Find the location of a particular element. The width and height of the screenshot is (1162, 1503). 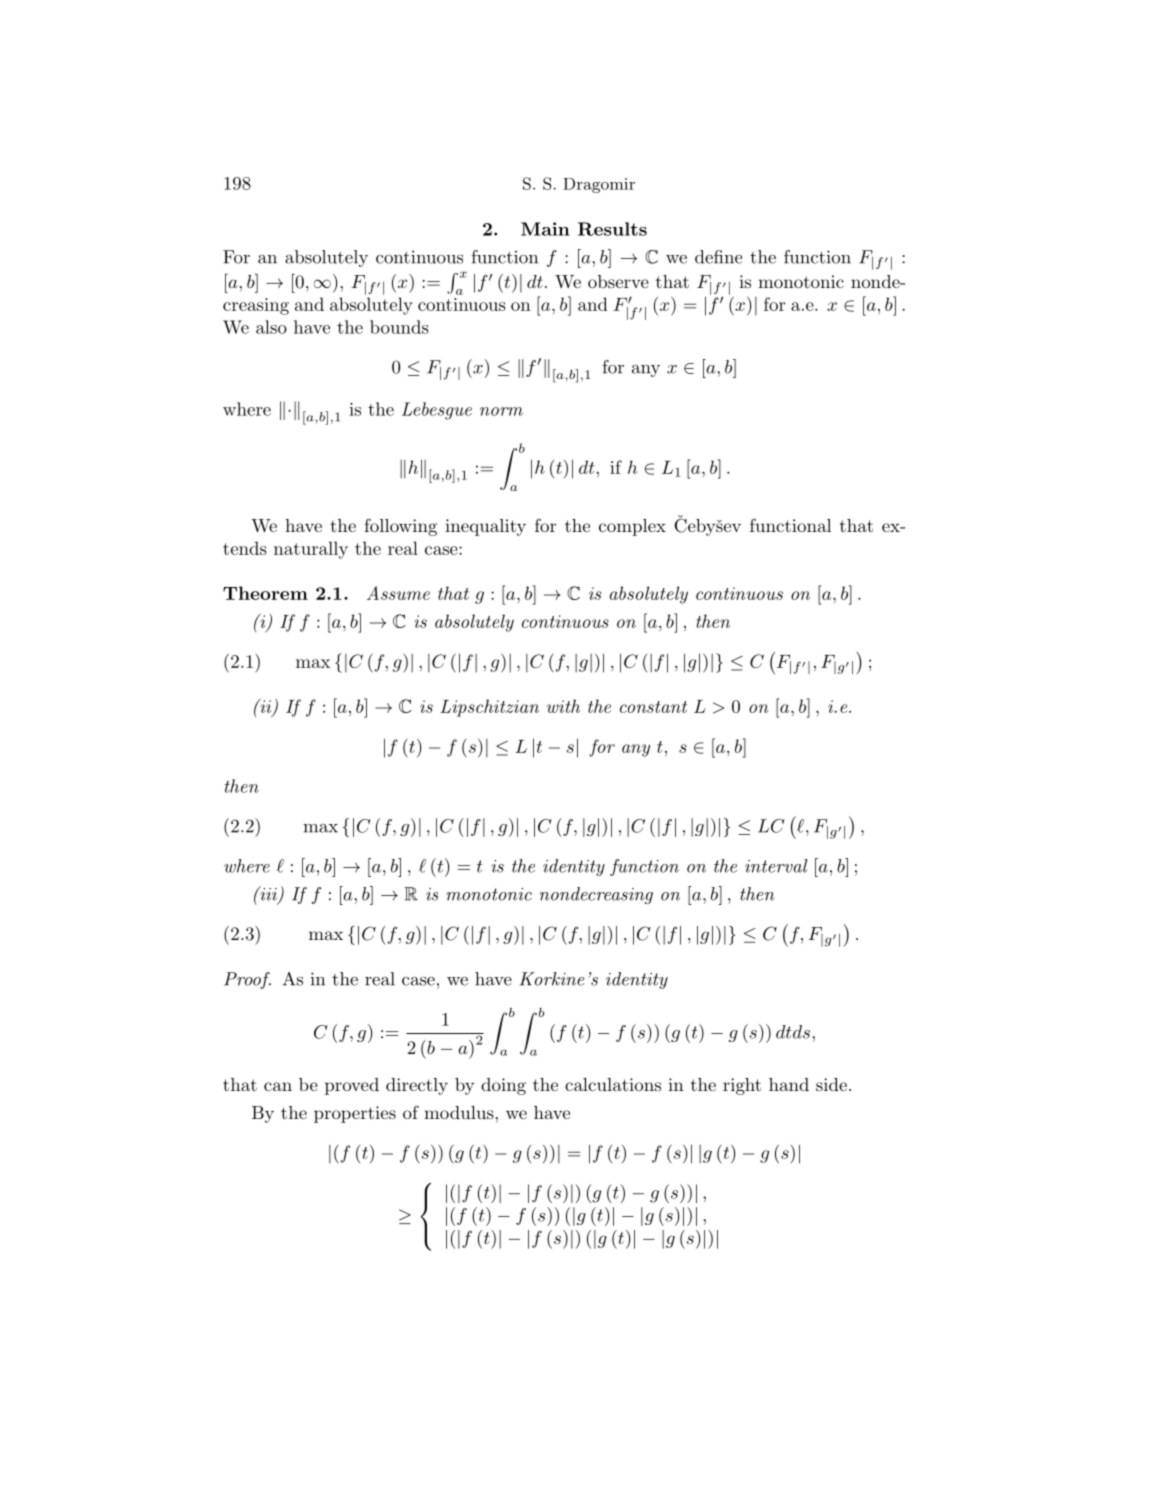

norm is located at coordinates (501, 411).
